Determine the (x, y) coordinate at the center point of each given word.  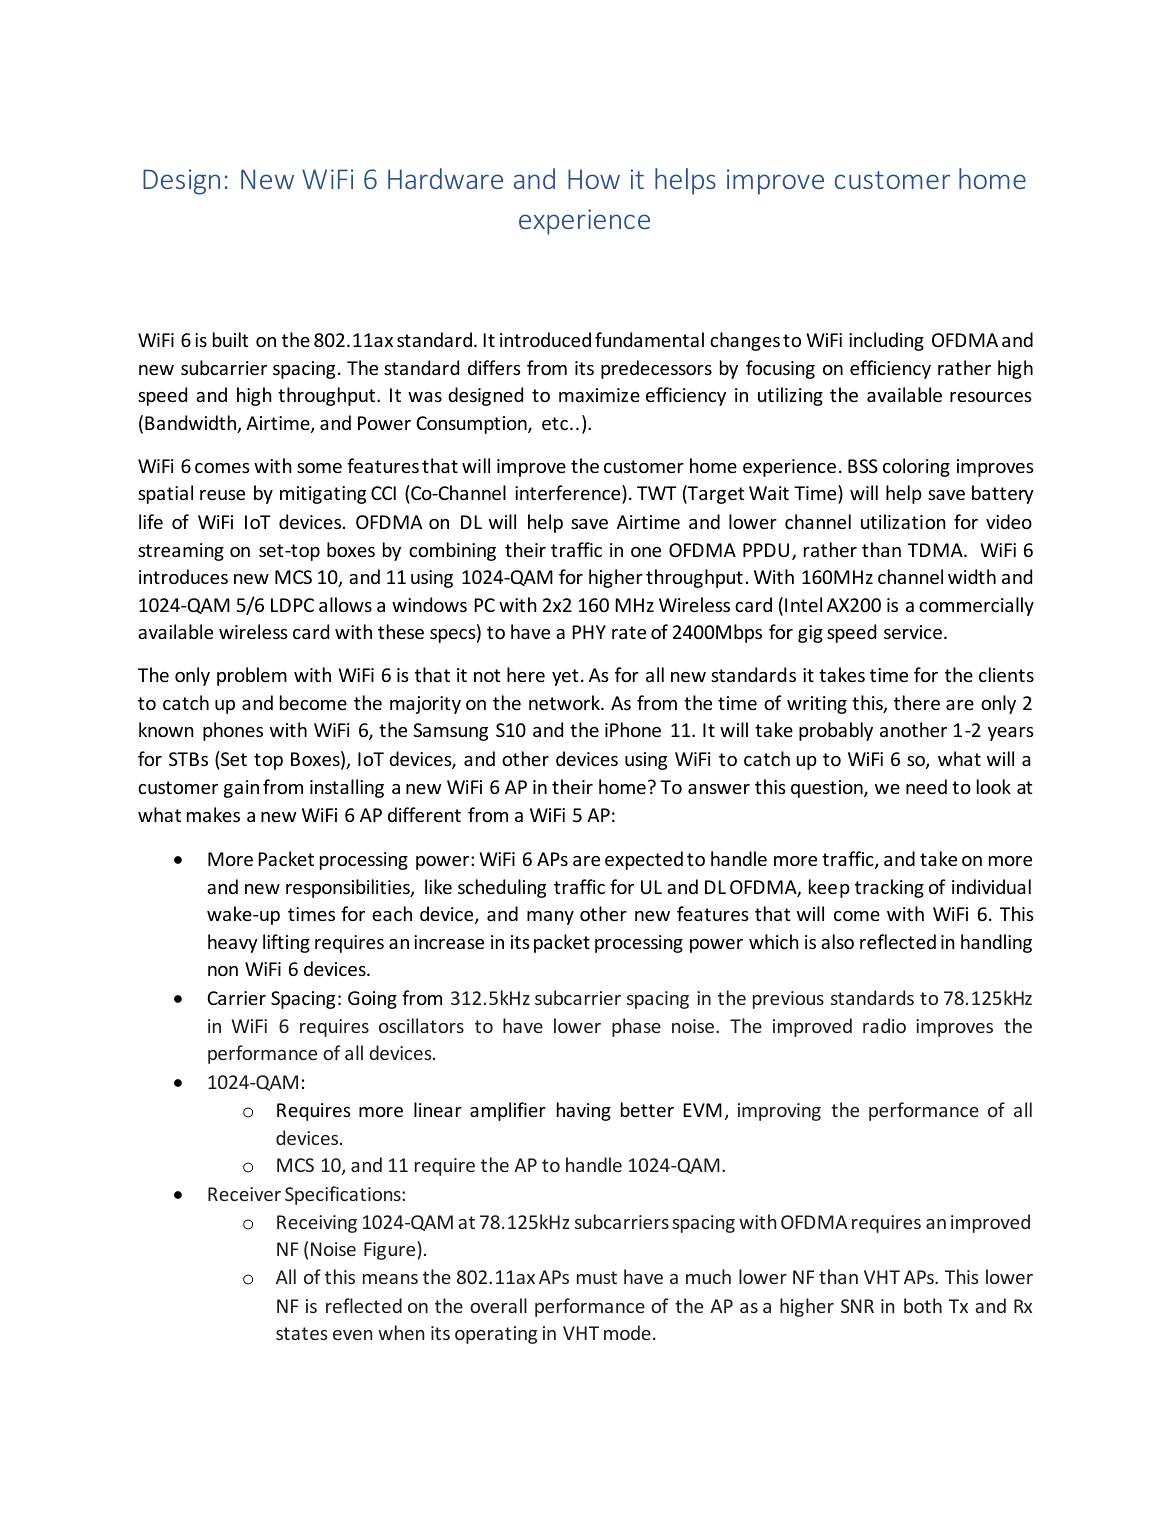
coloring (916, 467)
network (565, 702)
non (223, 971)
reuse (222, 495)
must (597, 1277)
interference (569, 492)
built (230, 339)
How (594, 179)
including (886, 341)
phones (233, 731)
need (926, 786)
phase (636, 1027)
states (301, 1333)
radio (884, 1025)
